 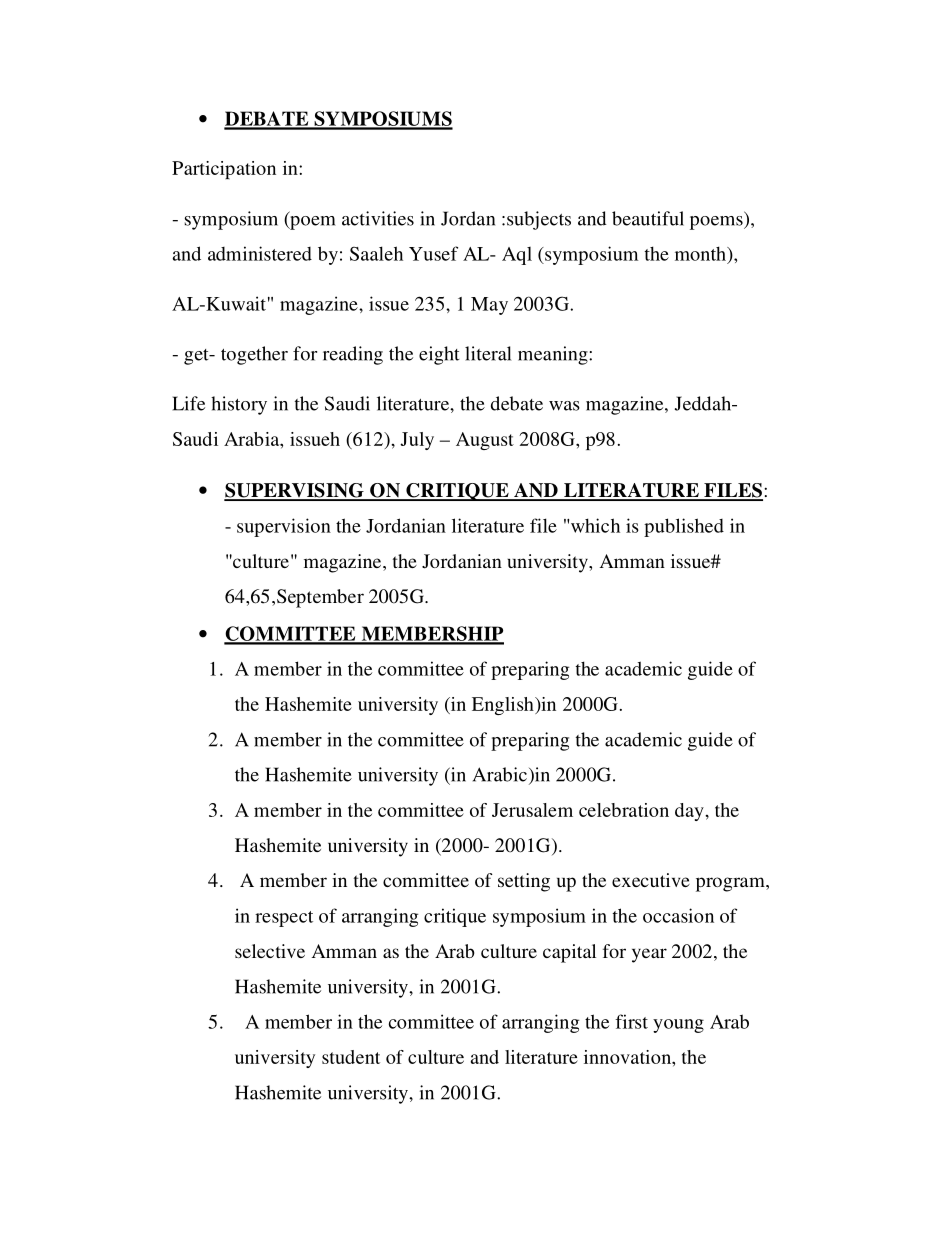 What do you see at coordinates (532, 810) in the image?
I see `Jerusalem` at bounding box center [532, 810].
